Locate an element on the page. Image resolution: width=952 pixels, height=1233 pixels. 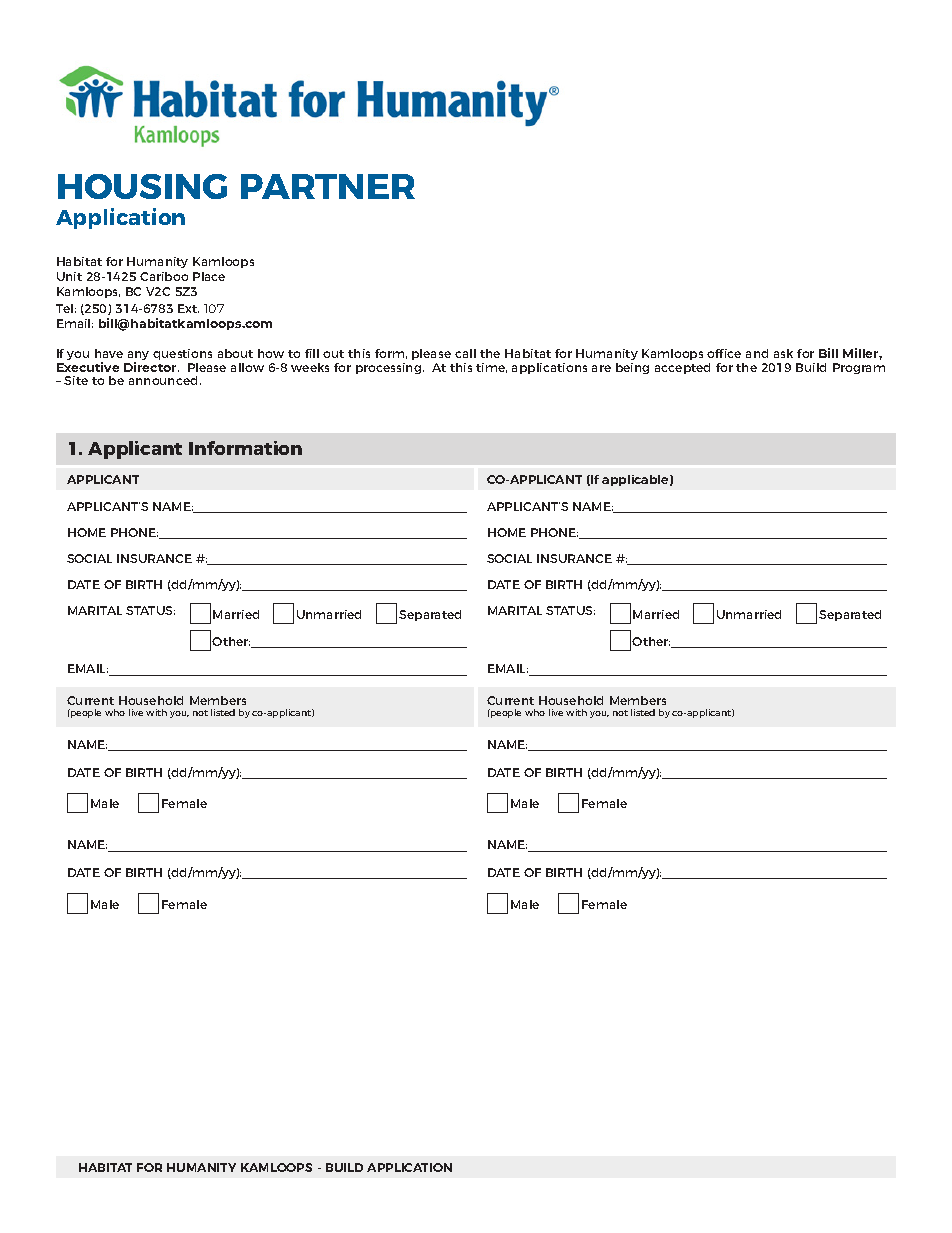
Unit is located at coordinates (69, 276).
